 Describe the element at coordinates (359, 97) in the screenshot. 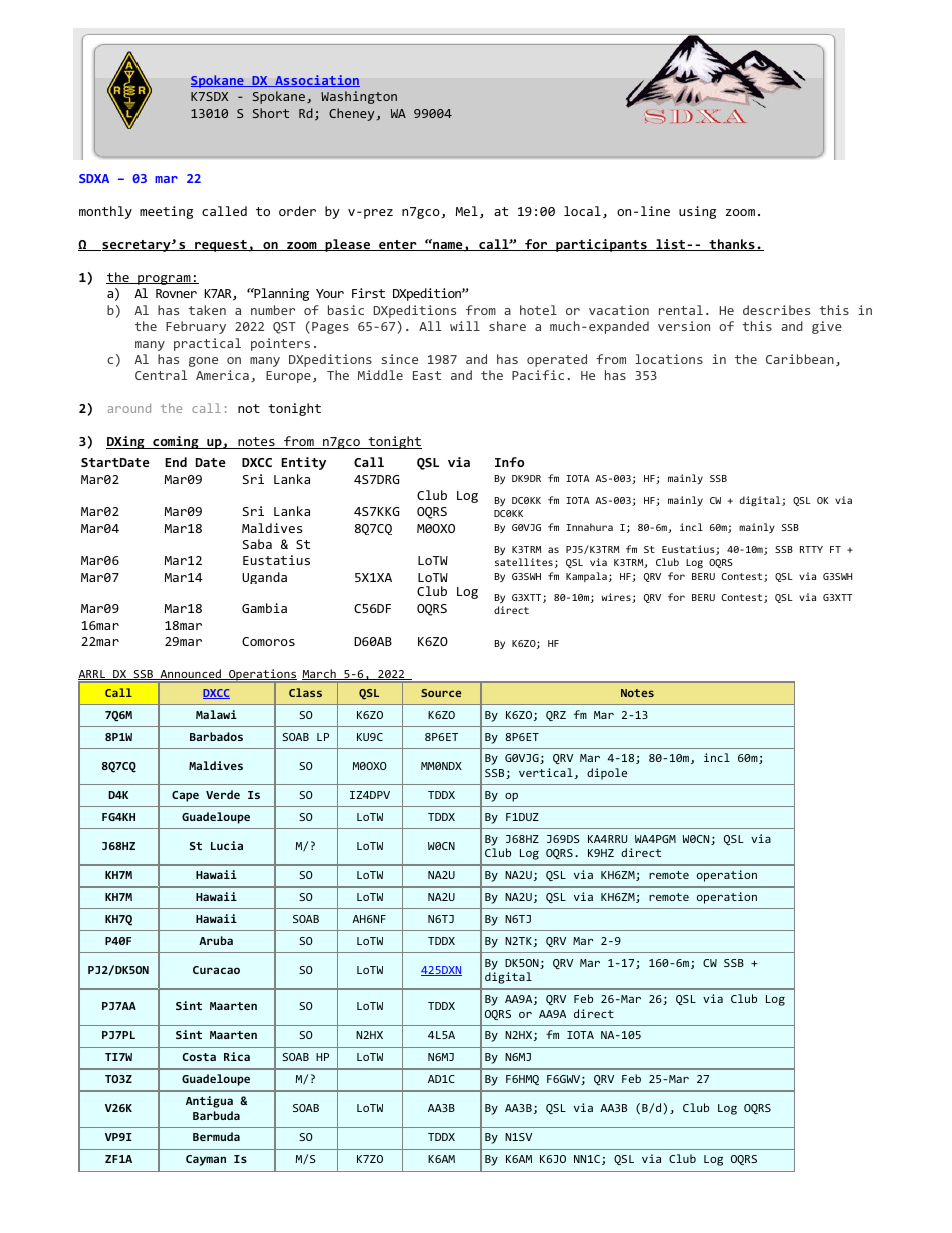

I see `Washington` at that location.
